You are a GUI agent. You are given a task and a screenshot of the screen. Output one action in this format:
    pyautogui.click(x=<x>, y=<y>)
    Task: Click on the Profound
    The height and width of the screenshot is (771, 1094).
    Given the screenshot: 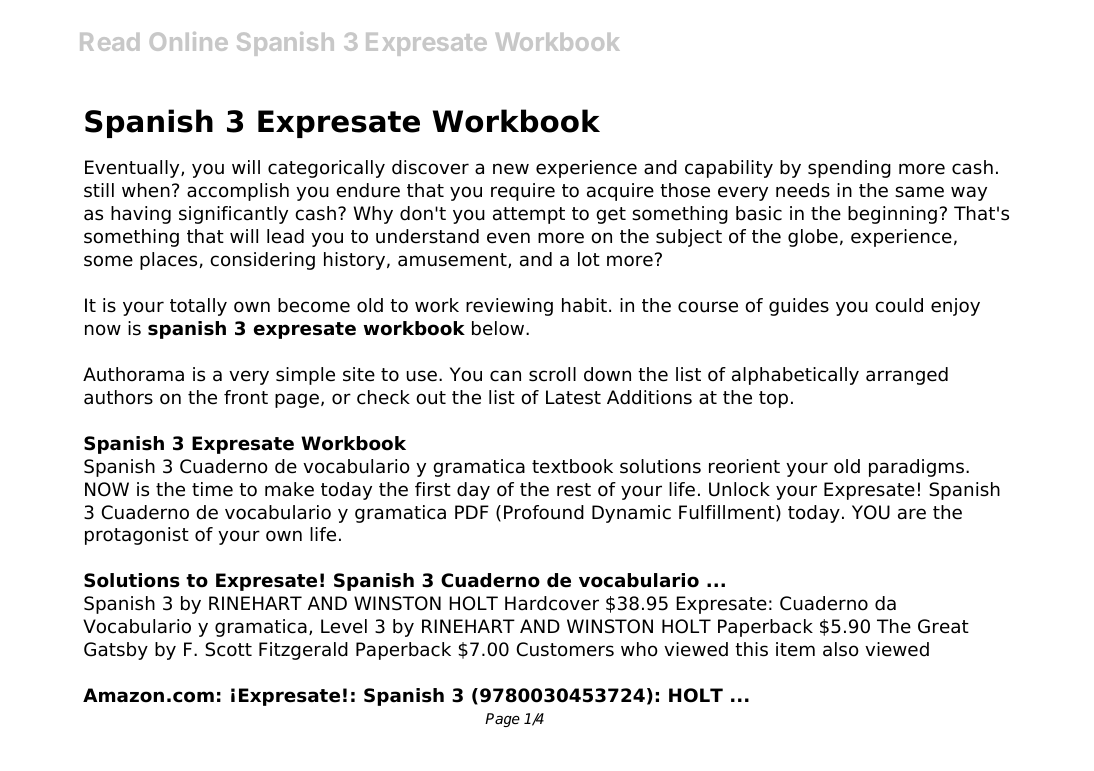 What is the action you would take?
    pyautogui.click(x=544, y=512)
